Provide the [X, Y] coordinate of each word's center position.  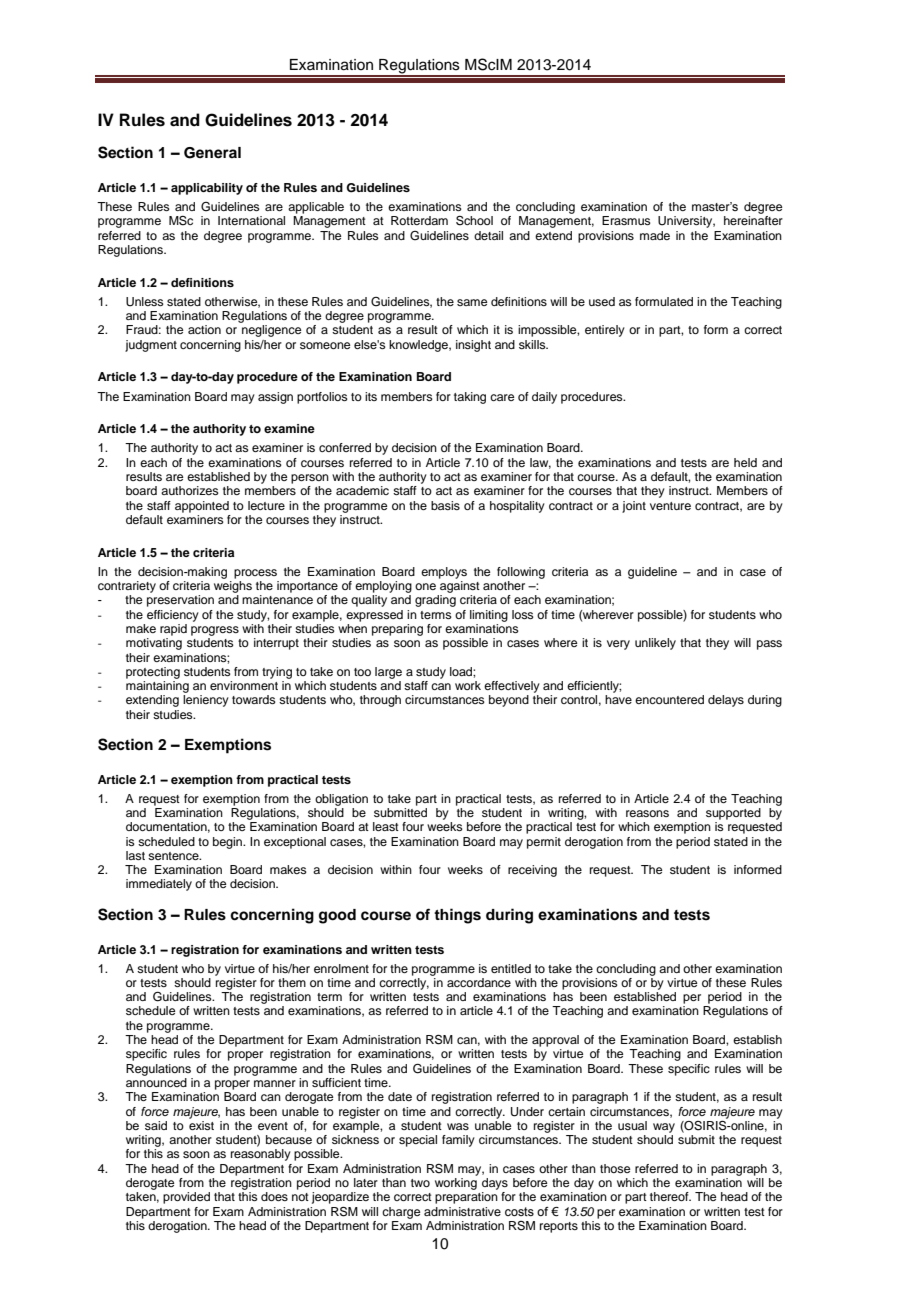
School [474, 221]
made [655, 235]
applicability [207, 189]
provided [186, 1198]
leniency [206, 701]
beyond [509, 701]
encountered [669, 699]
